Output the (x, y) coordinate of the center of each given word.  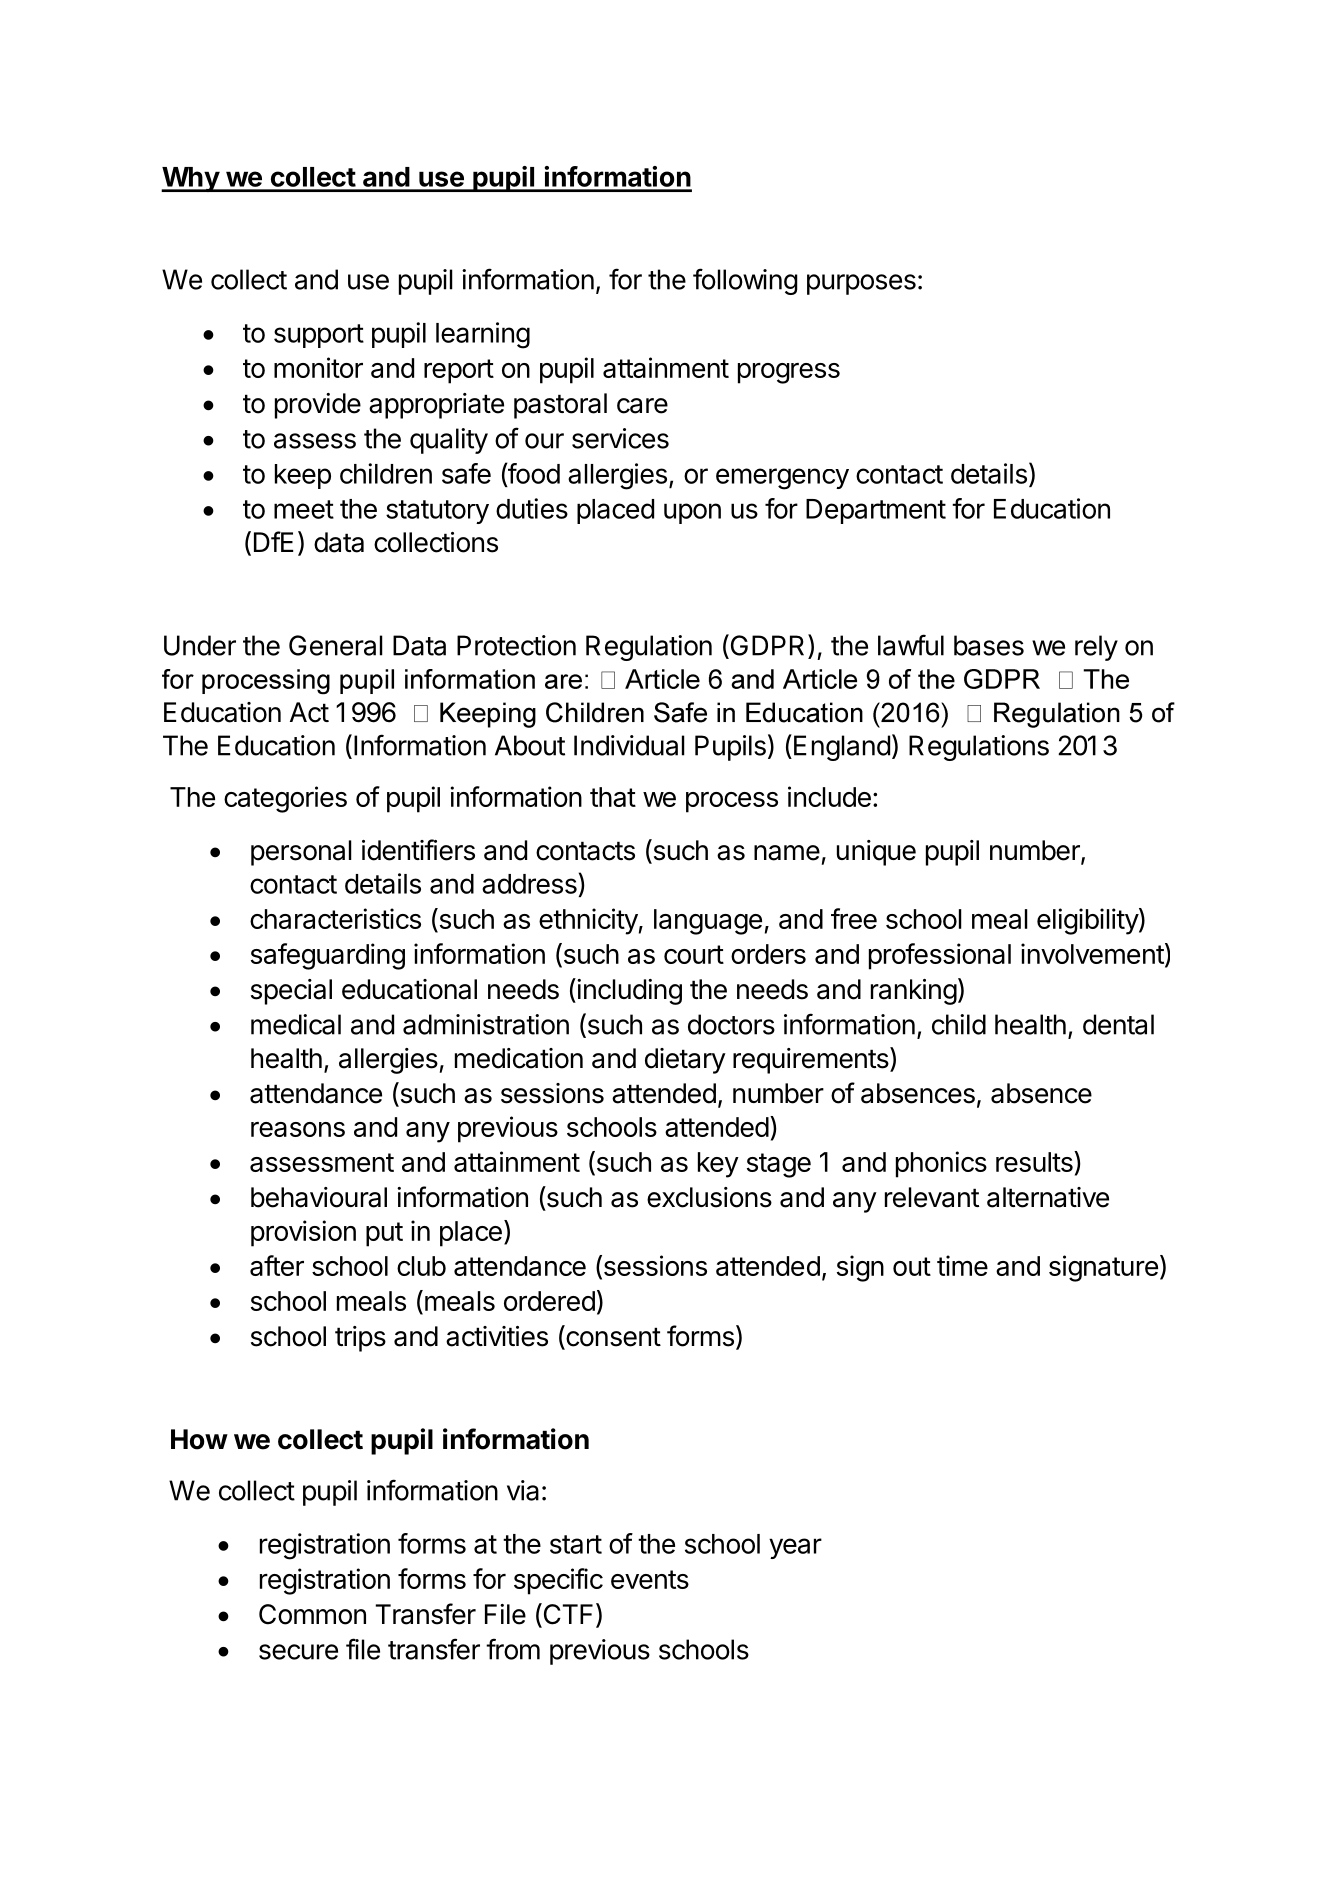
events (650, 1579)
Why (191, 179)
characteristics (335, 918)
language (708, 922)
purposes (861, 284)
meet (304, 509)
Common (312, 1614)
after (277, 1265)
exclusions (709, 1197)
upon (692, 513)
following (745, 281)
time (962, 1265)
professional (940, 956)
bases (989, 645)
